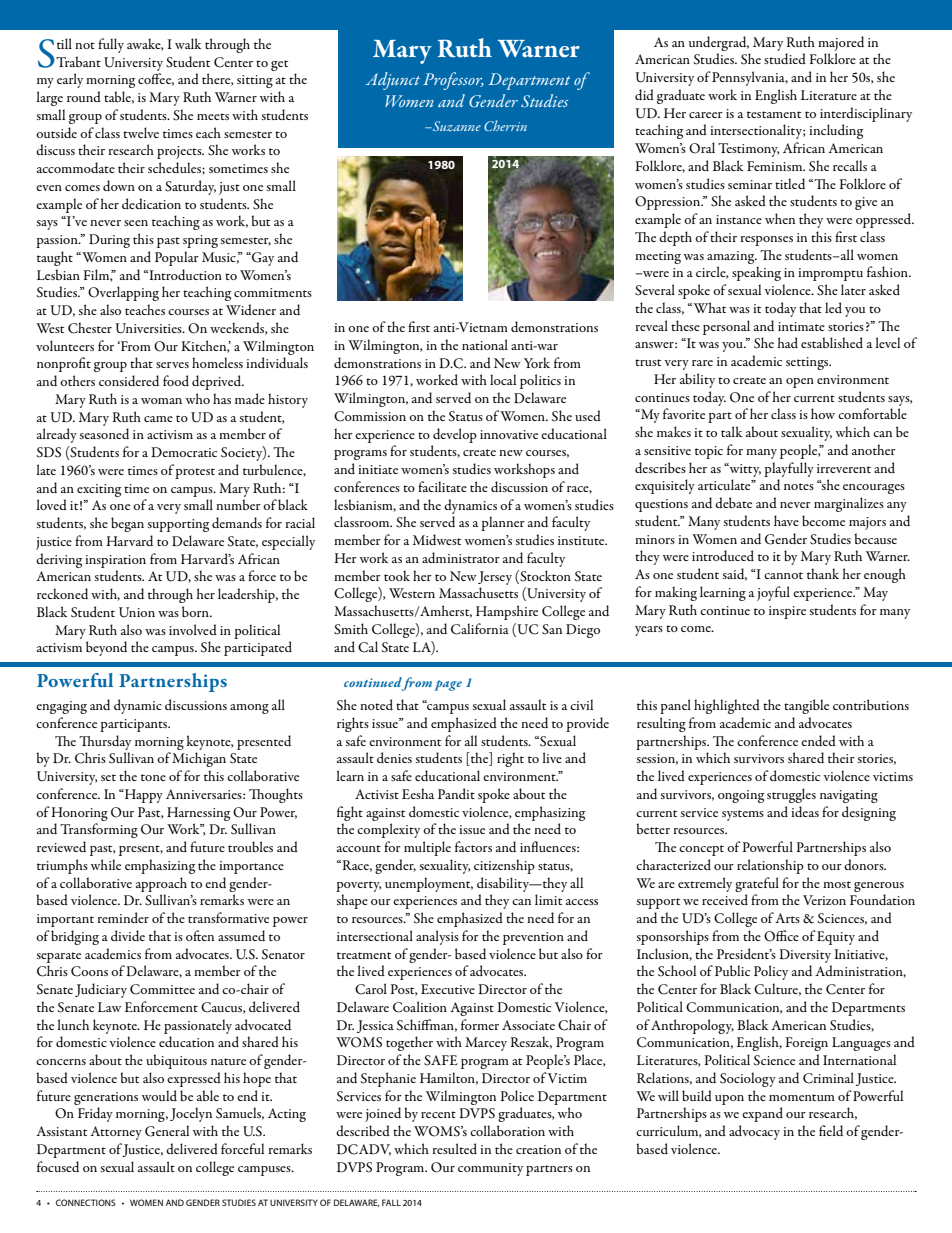  I want to click on General, so click(167, 1131).
